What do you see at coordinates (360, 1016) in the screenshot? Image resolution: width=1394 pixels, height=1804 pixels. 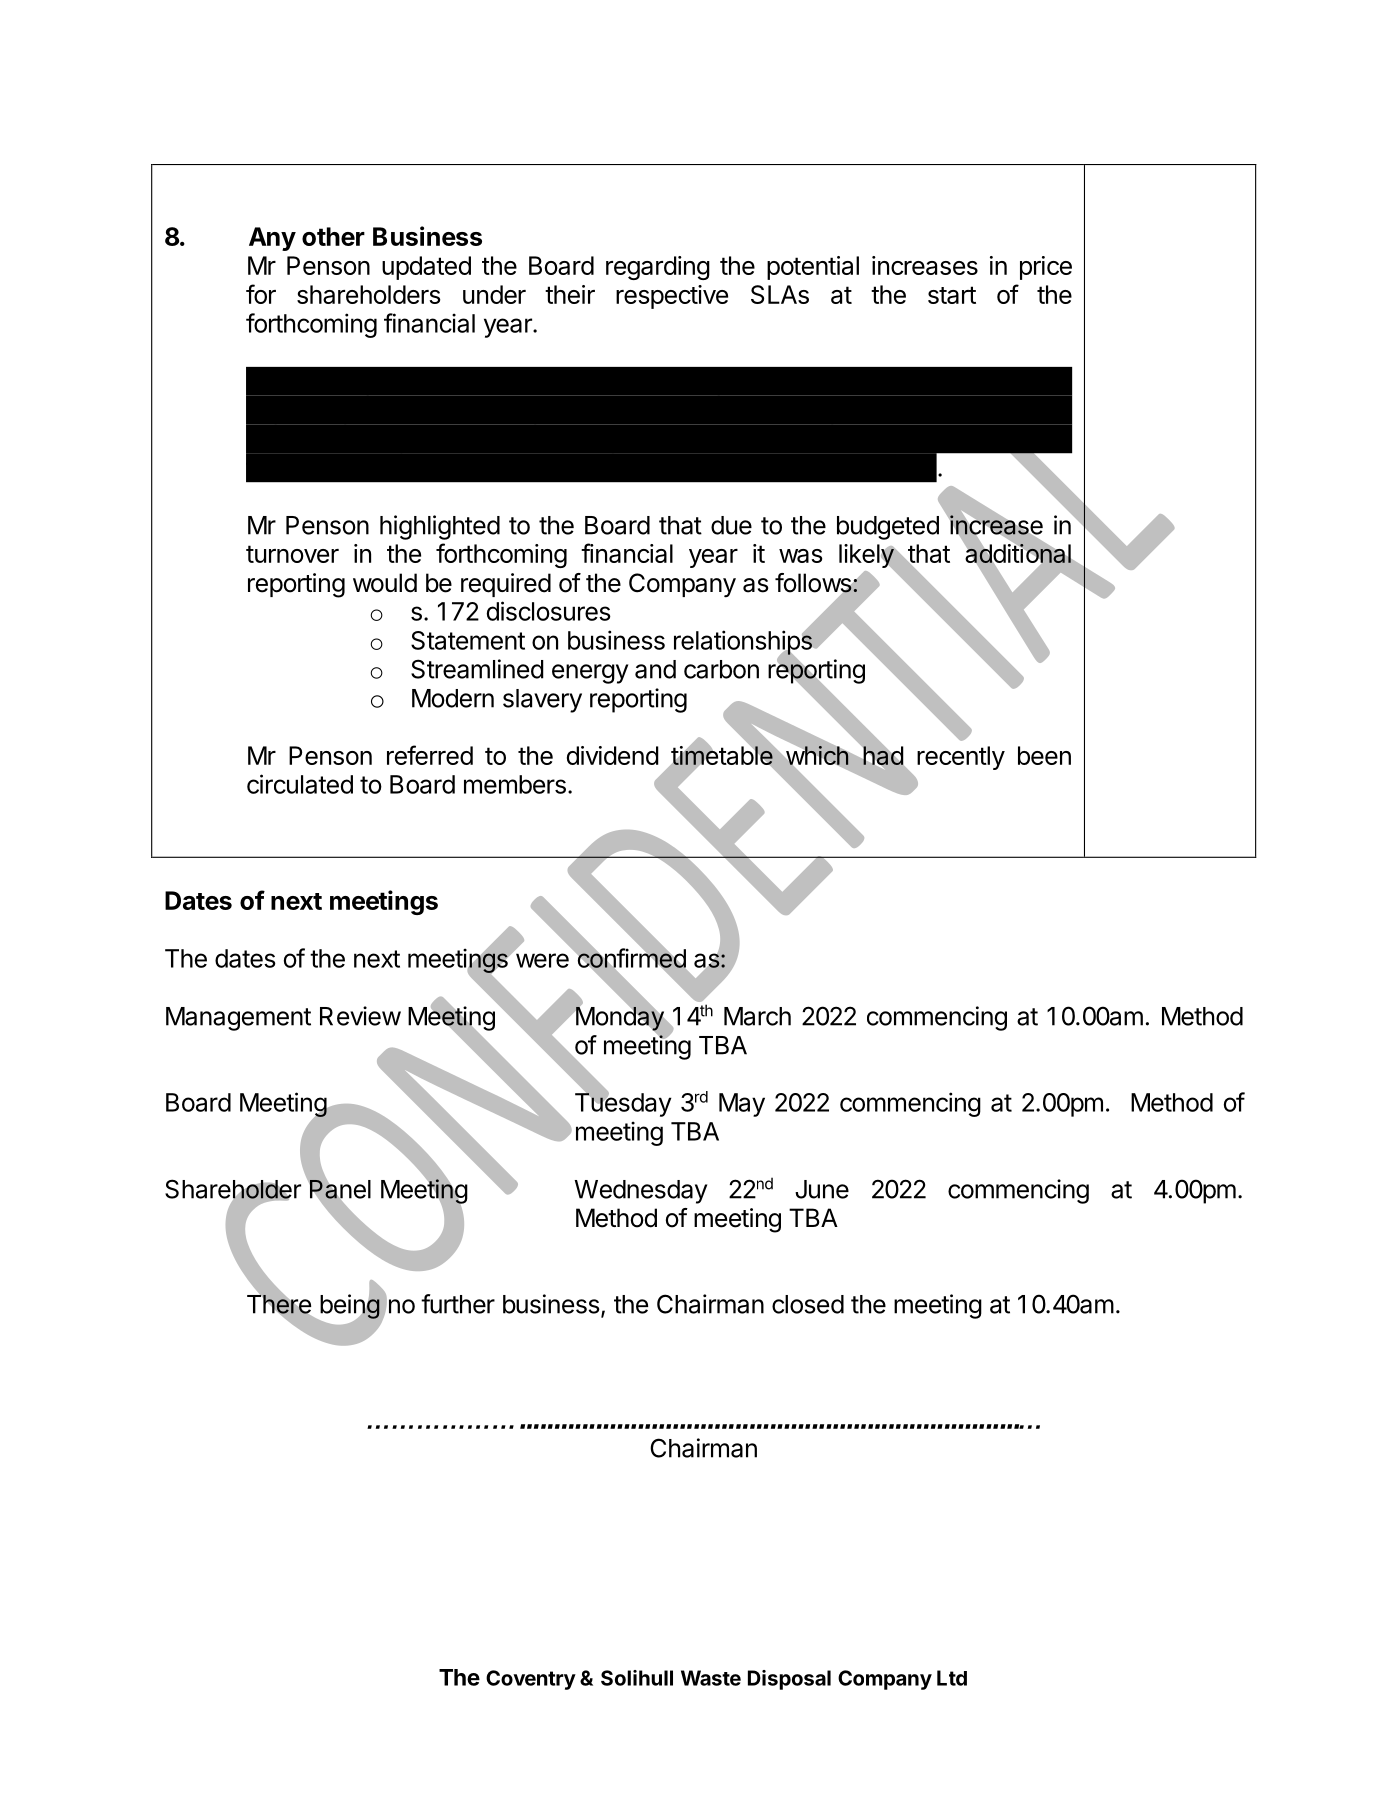 I see `Review` at bounding box center [360, 1016].
